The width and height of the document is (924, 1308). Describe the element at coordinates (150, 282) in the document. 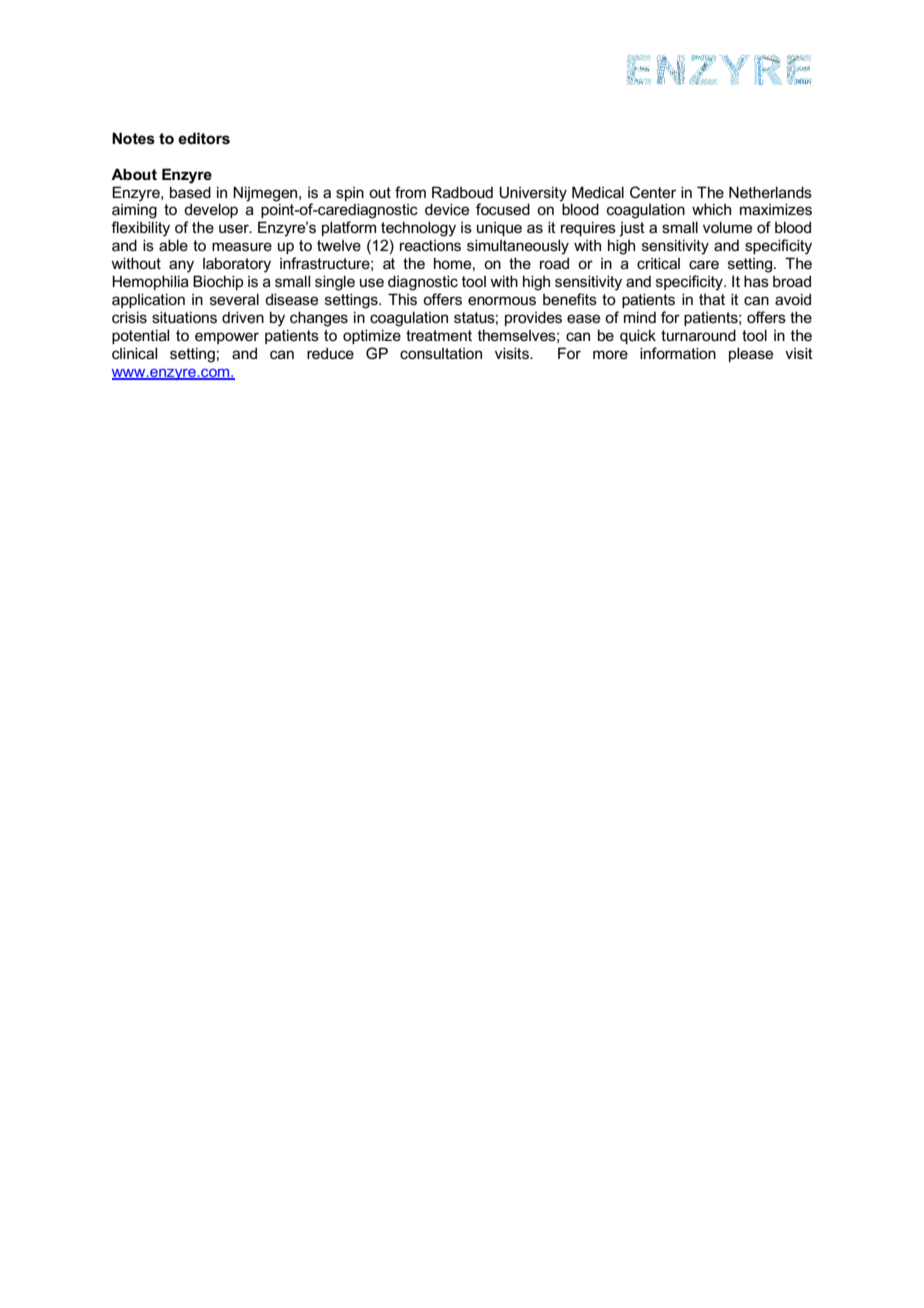

I see `Hemophilia` at that location.
